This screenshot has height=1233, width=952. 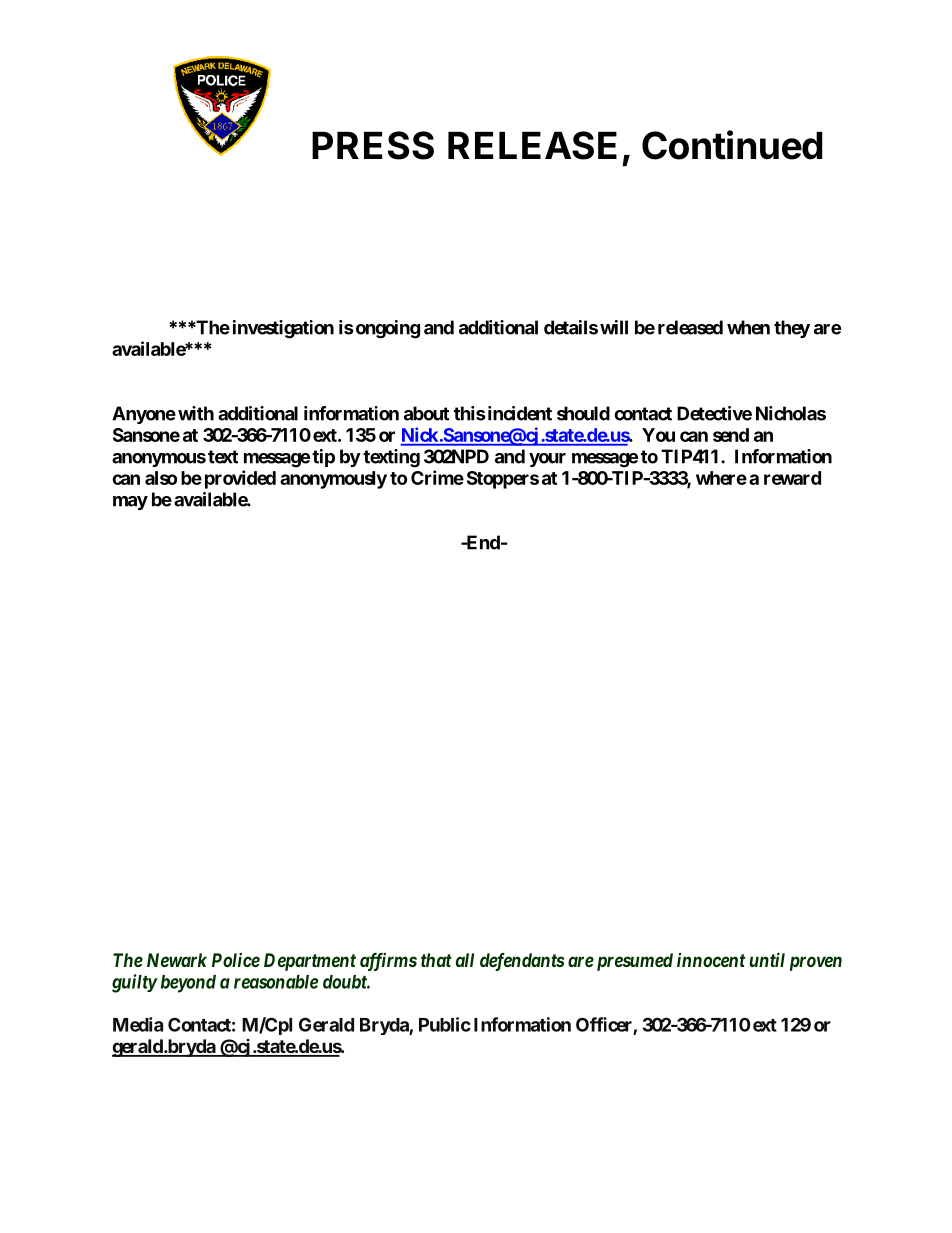 What do you see at coordinates (445, 1024) in the screenshot?
I see `Public` at bounding box center [445, 1024].
